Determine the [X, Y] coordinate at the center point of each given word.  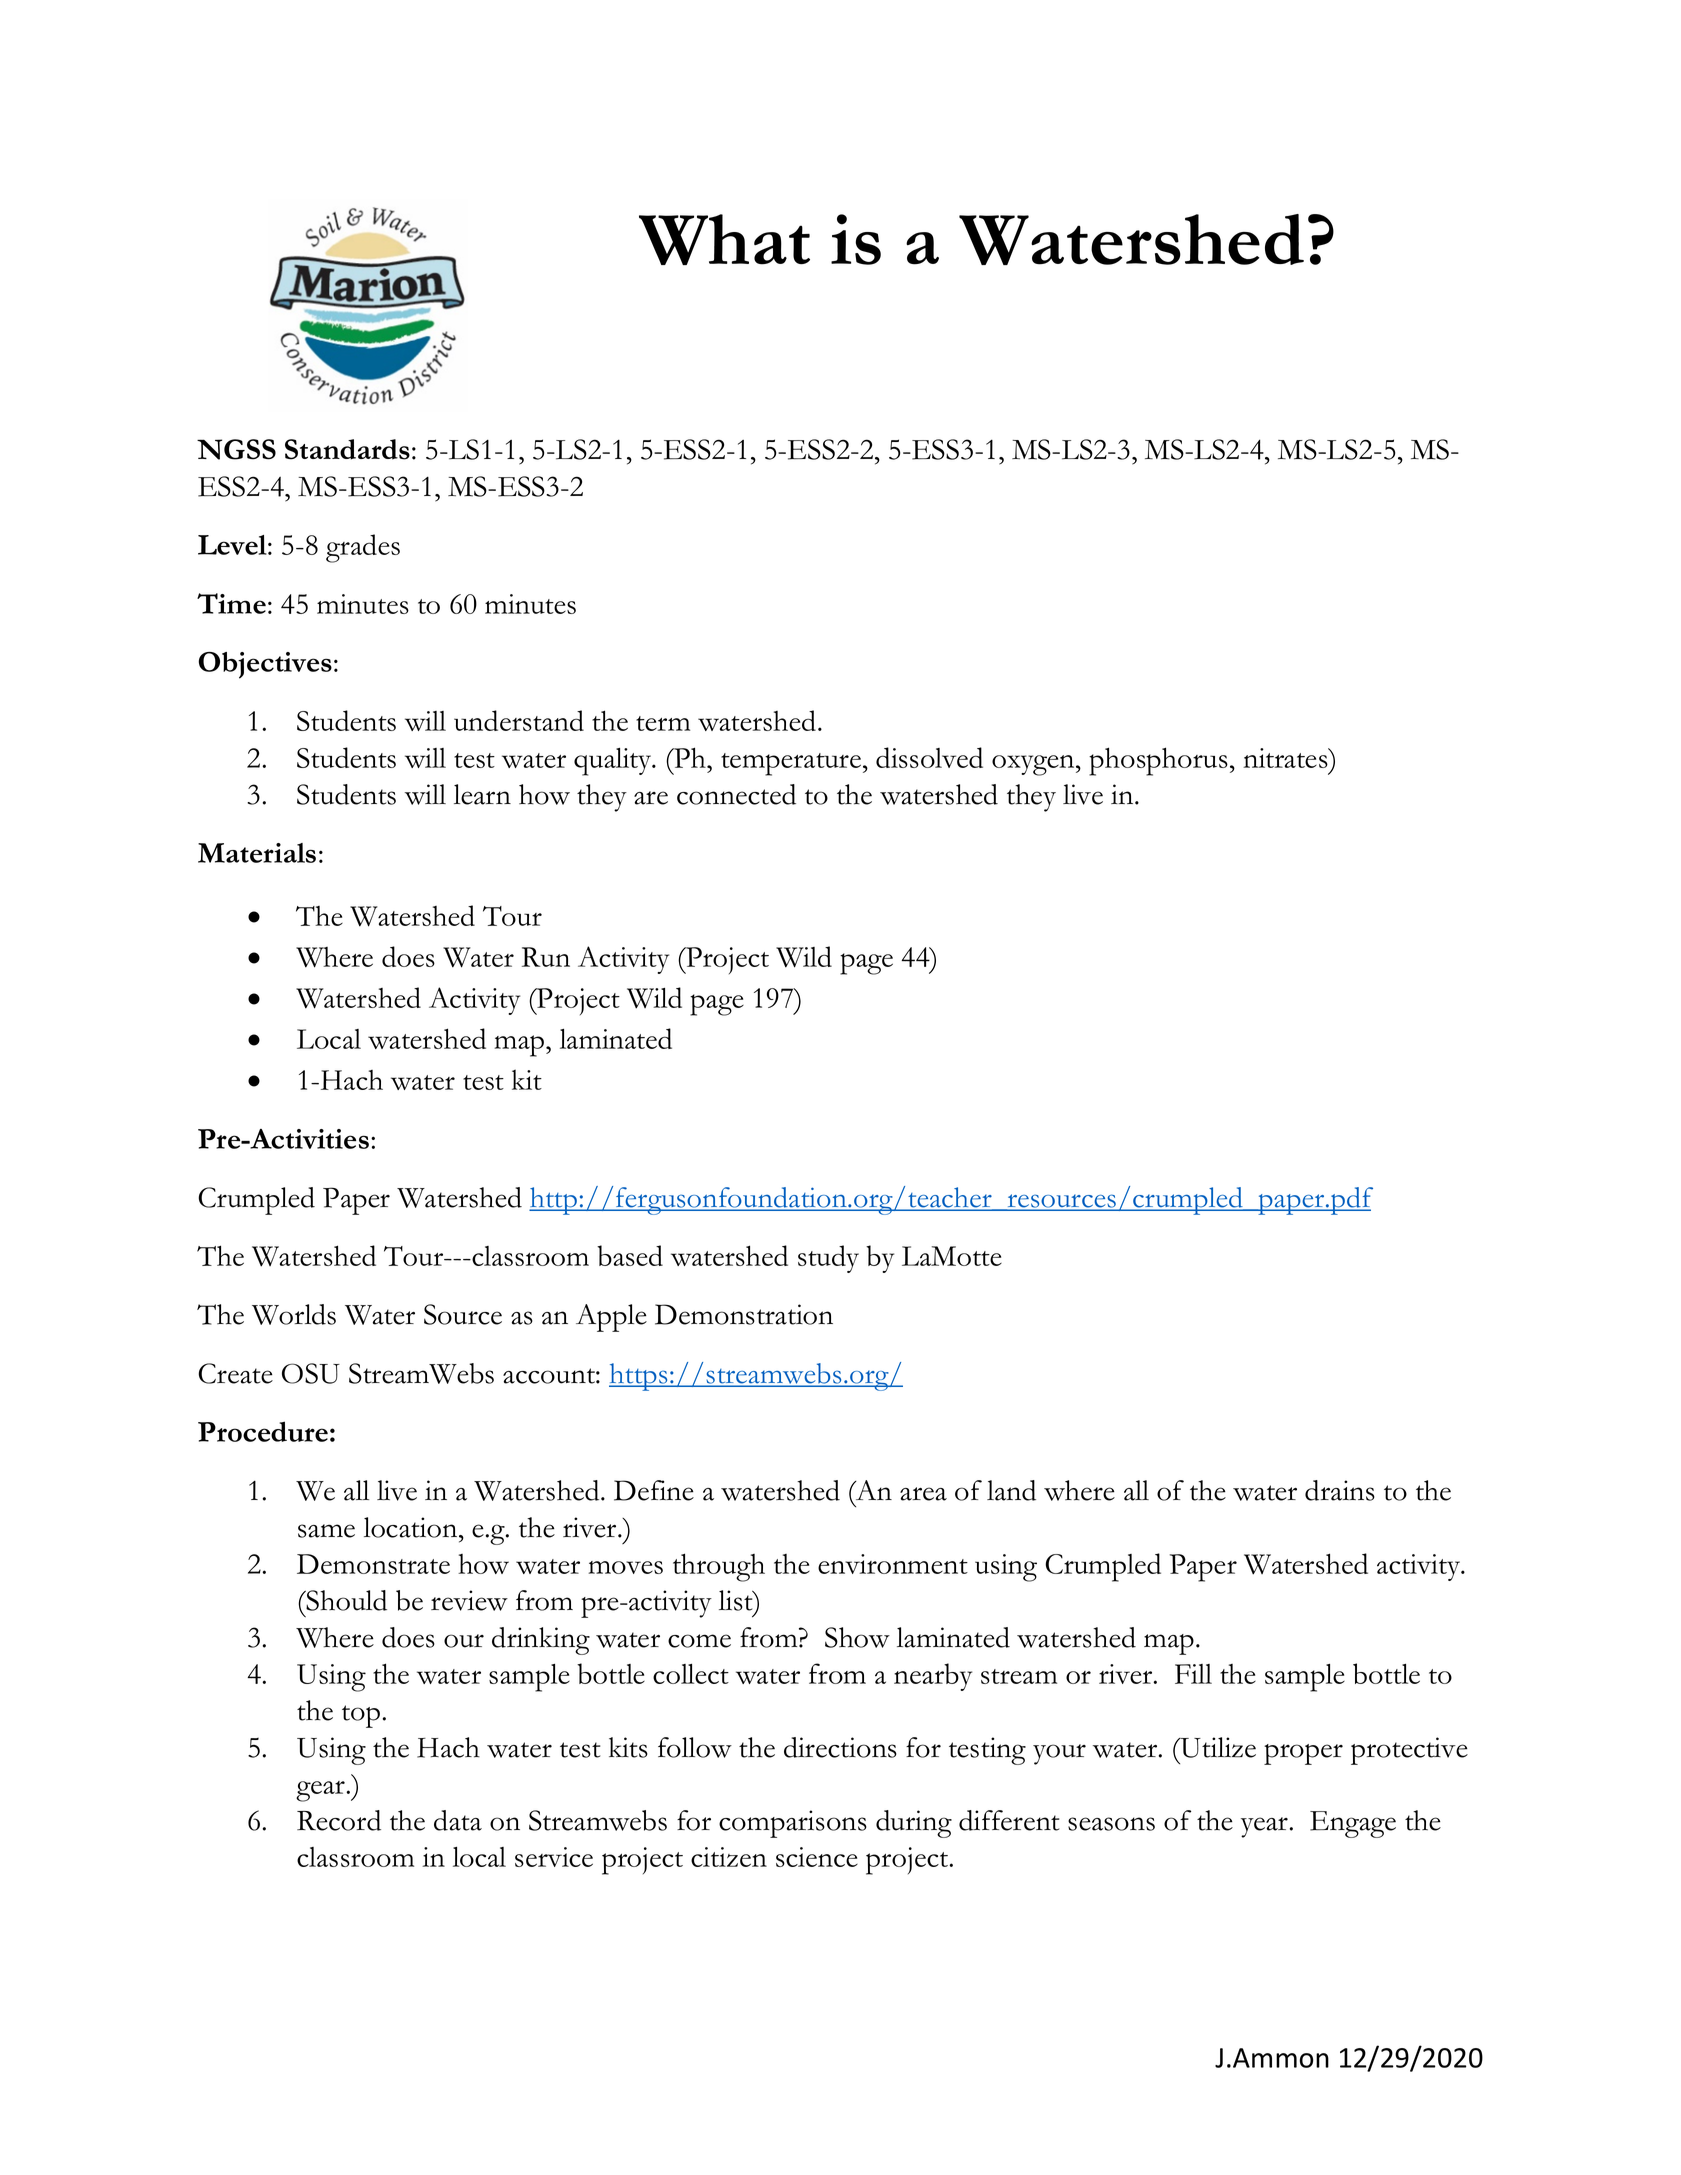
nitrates [1286, 758]
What [724, 239]
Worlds [294, 1314]
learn [482, 794]
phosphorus [1158, 761]
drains [1340, 1490]
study [828, 1259]
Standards [347, 449]
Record [339, 1820]
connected [736, 794]
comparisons [793, 1824]
